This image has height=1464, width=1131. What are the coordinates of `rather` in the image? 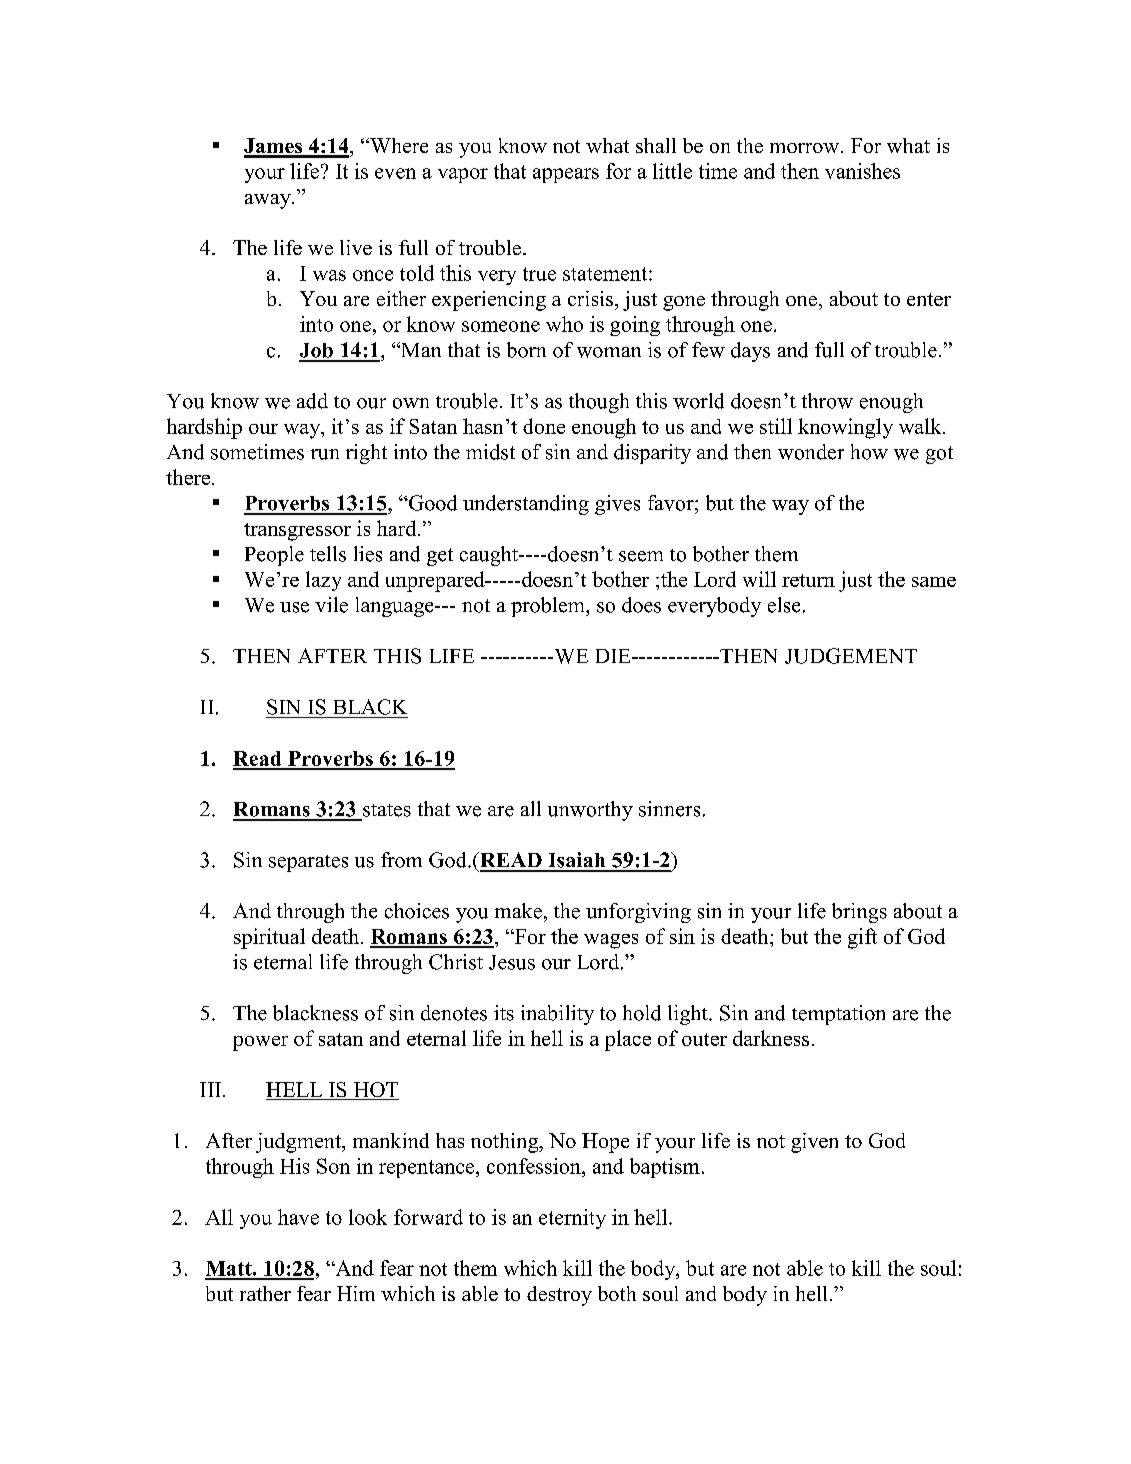 It's located at (265, 1293).
